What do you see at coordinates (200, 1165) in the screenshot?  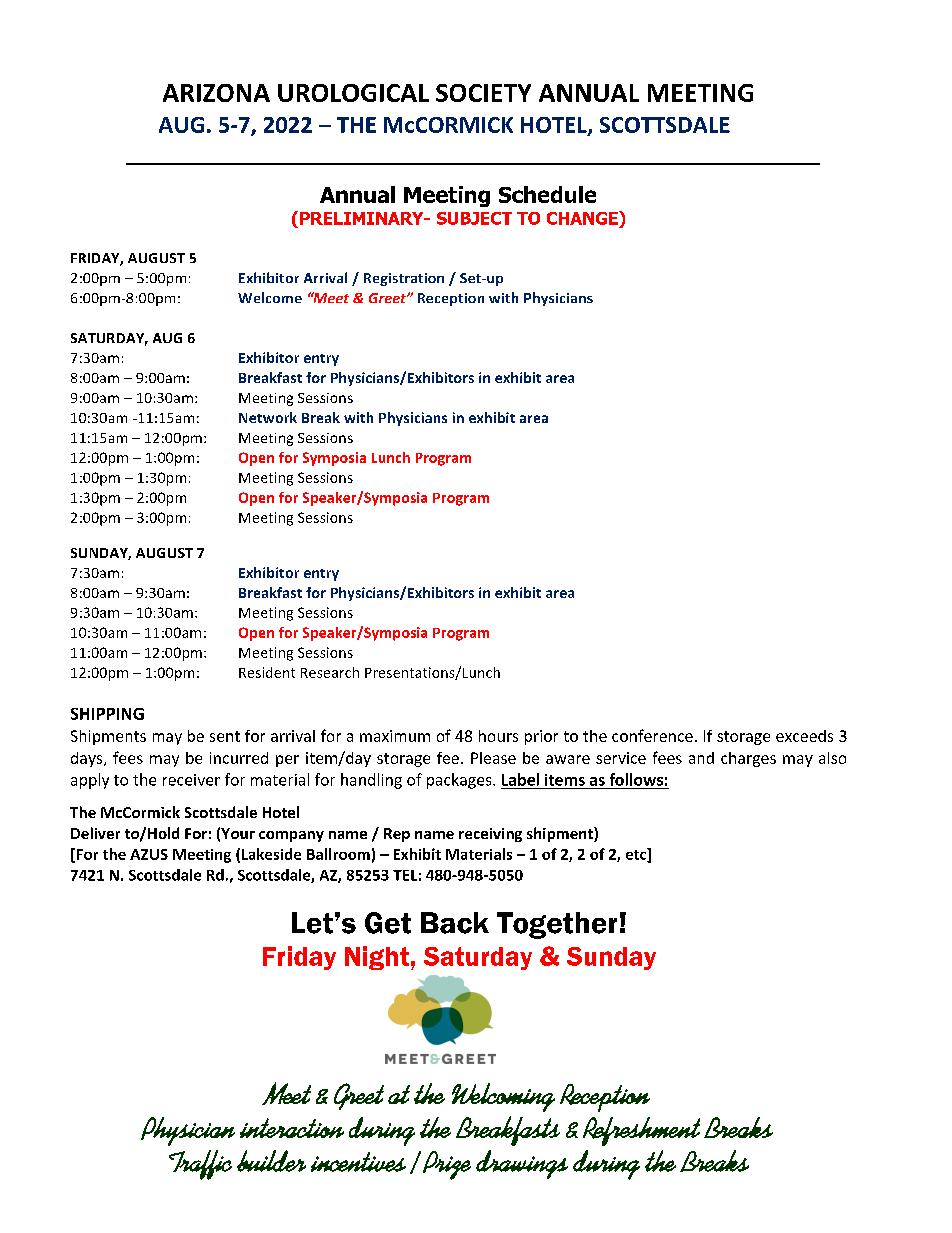 I see `Traffic` at bounding box center [200, 1165].
